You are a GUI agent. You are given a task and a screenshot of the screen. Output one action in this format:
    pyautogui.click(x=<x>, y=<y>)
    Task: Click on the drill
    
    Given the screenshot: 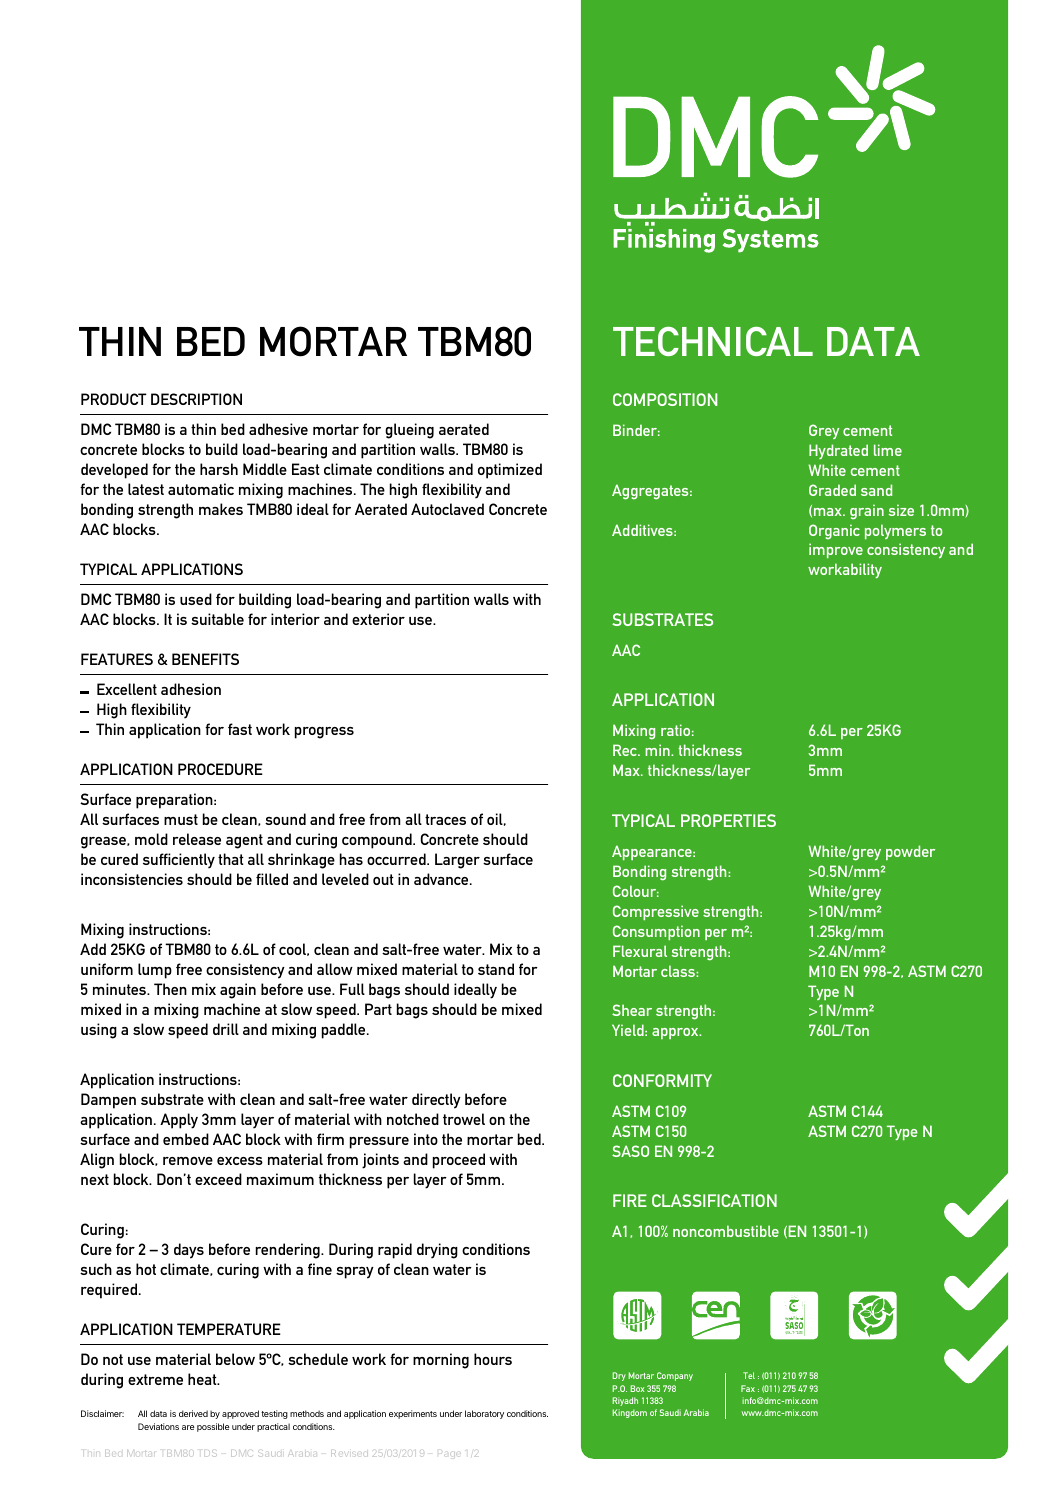 What is the action you would take?
    pyautogui.click(x=226, y=1029)
